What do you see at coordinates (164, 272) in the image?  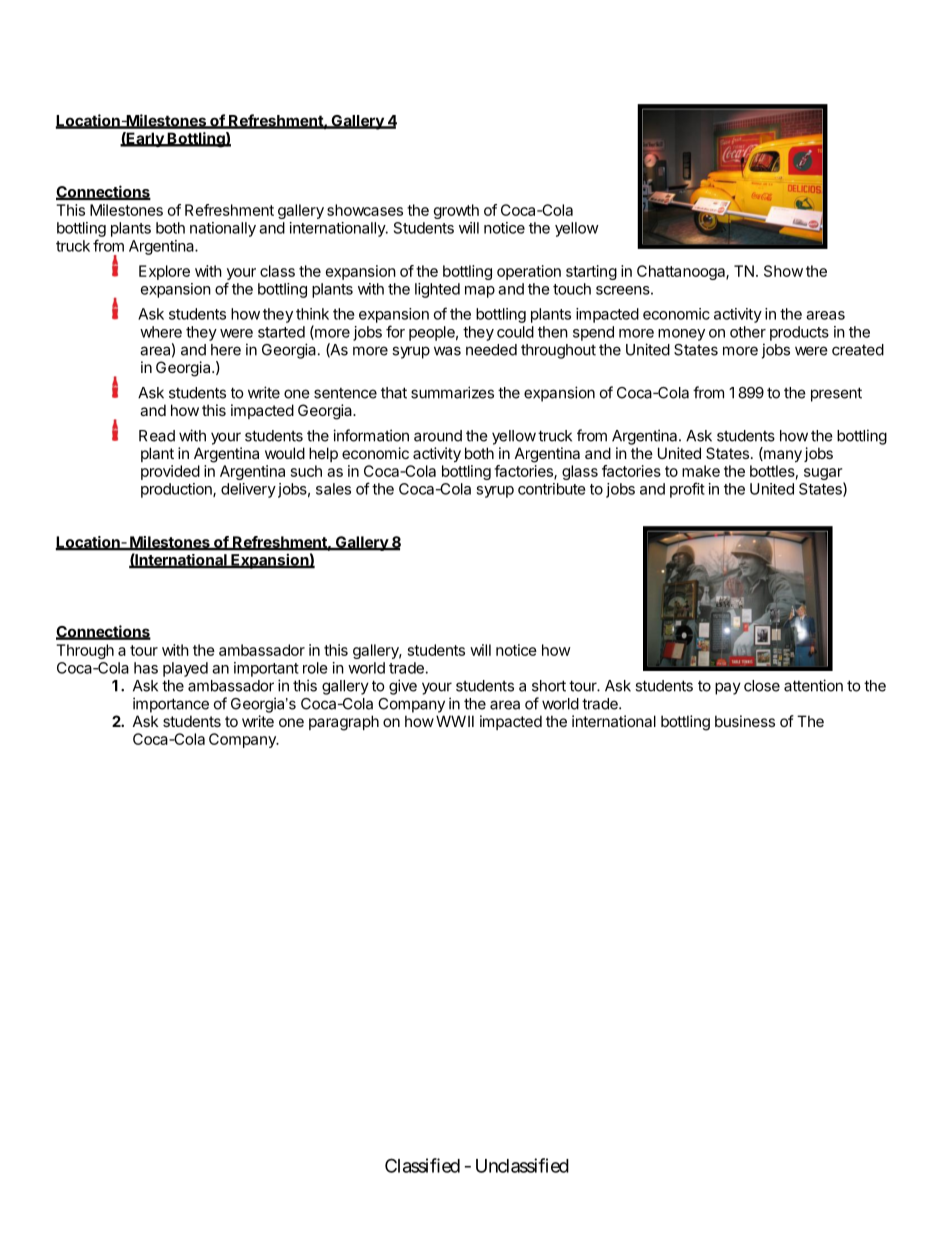 I see `Explore` at bounding box center [164, 272].
